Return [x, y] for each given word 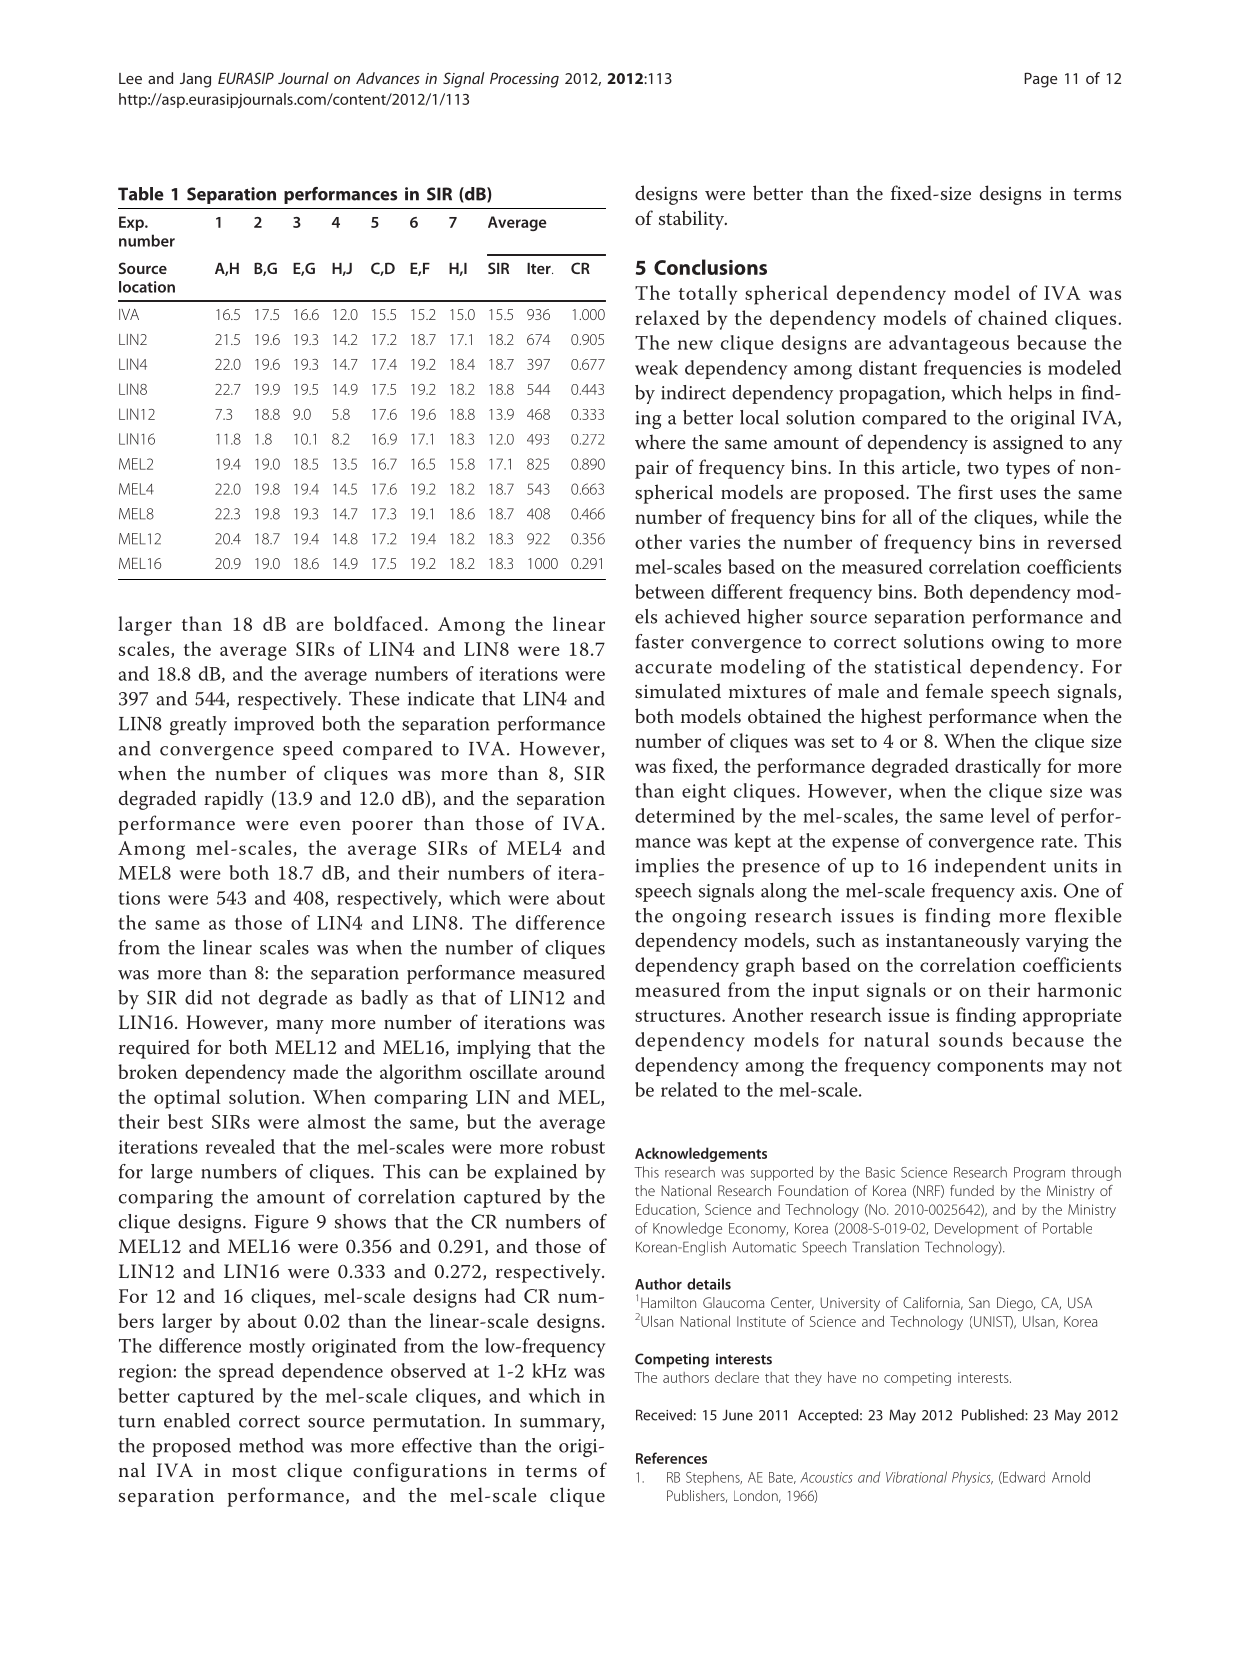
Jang [195, 80]
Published [994, 1415]
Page [1040, 80]
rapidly [234, 800]
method [271, 1445]
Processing [524, 80]
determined [685, 815]
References [671, 1458]
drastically [998, 768]
